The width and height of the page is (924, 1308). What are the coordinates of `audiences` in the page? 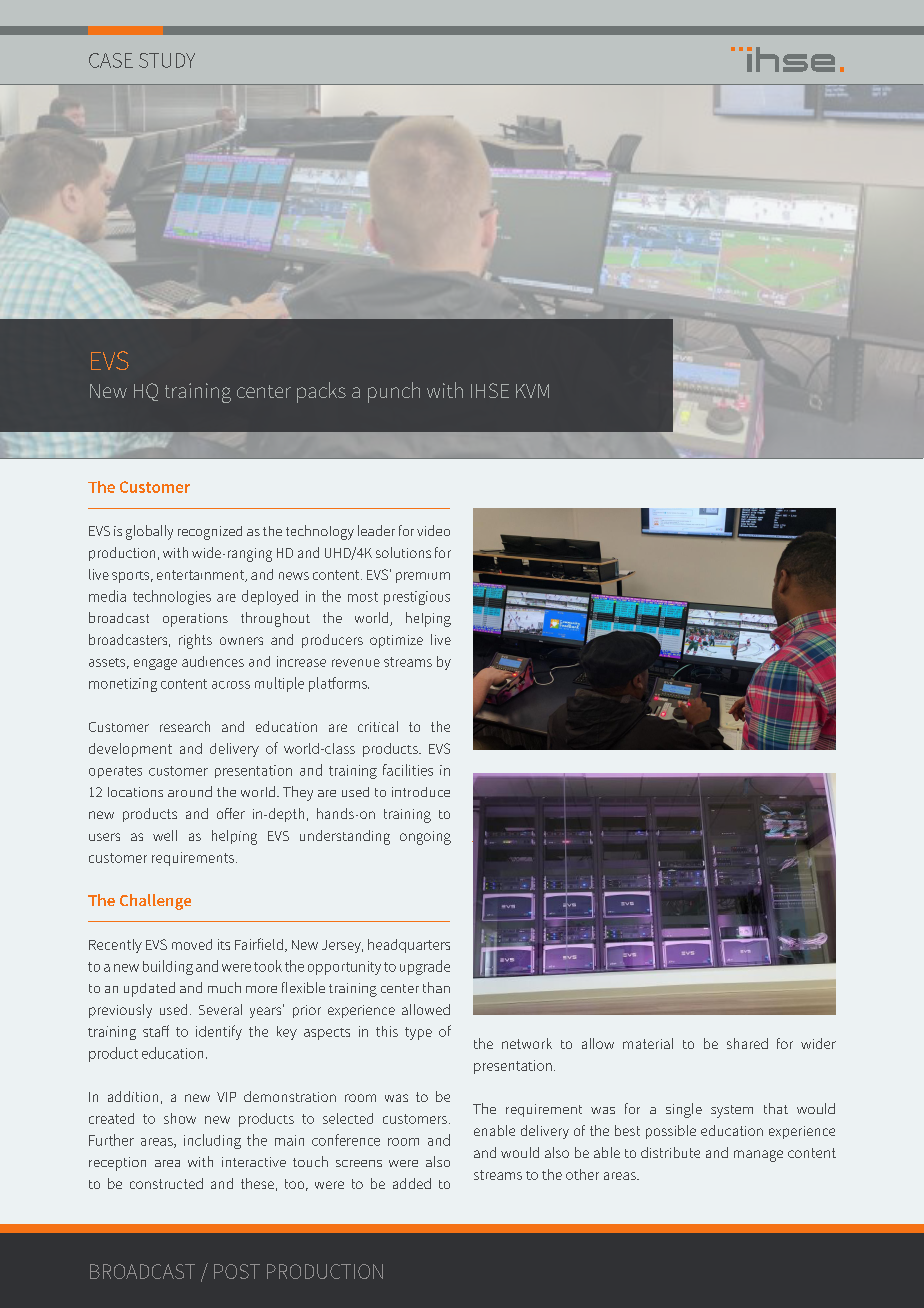 It's located at (213, 661).
